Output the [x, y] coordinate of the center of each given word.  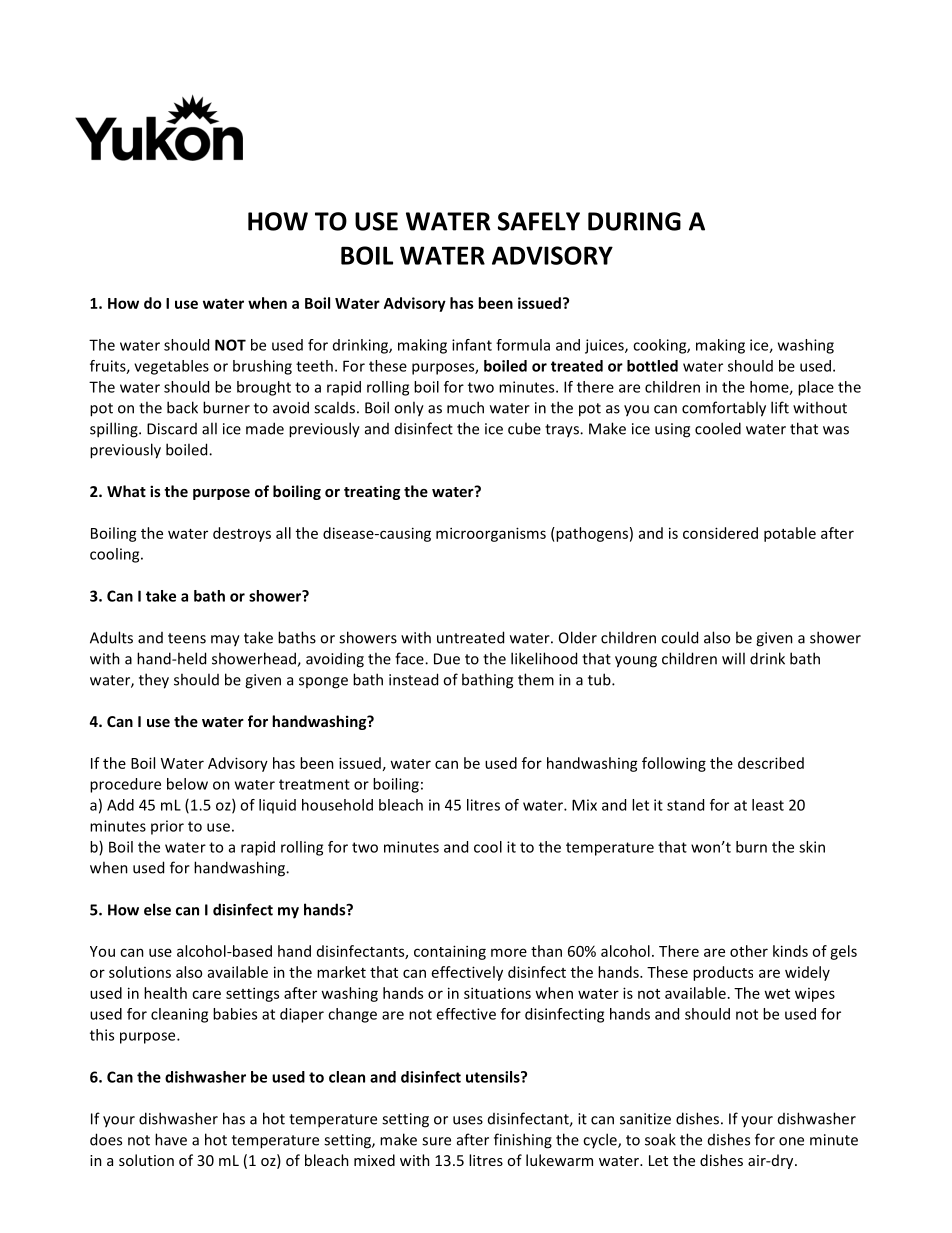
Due [447, 659]
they [154, 681]
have [171, 1139]
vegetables [171, 367]
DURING [634, 221]
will [733, 658]
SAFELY [539, 221]
